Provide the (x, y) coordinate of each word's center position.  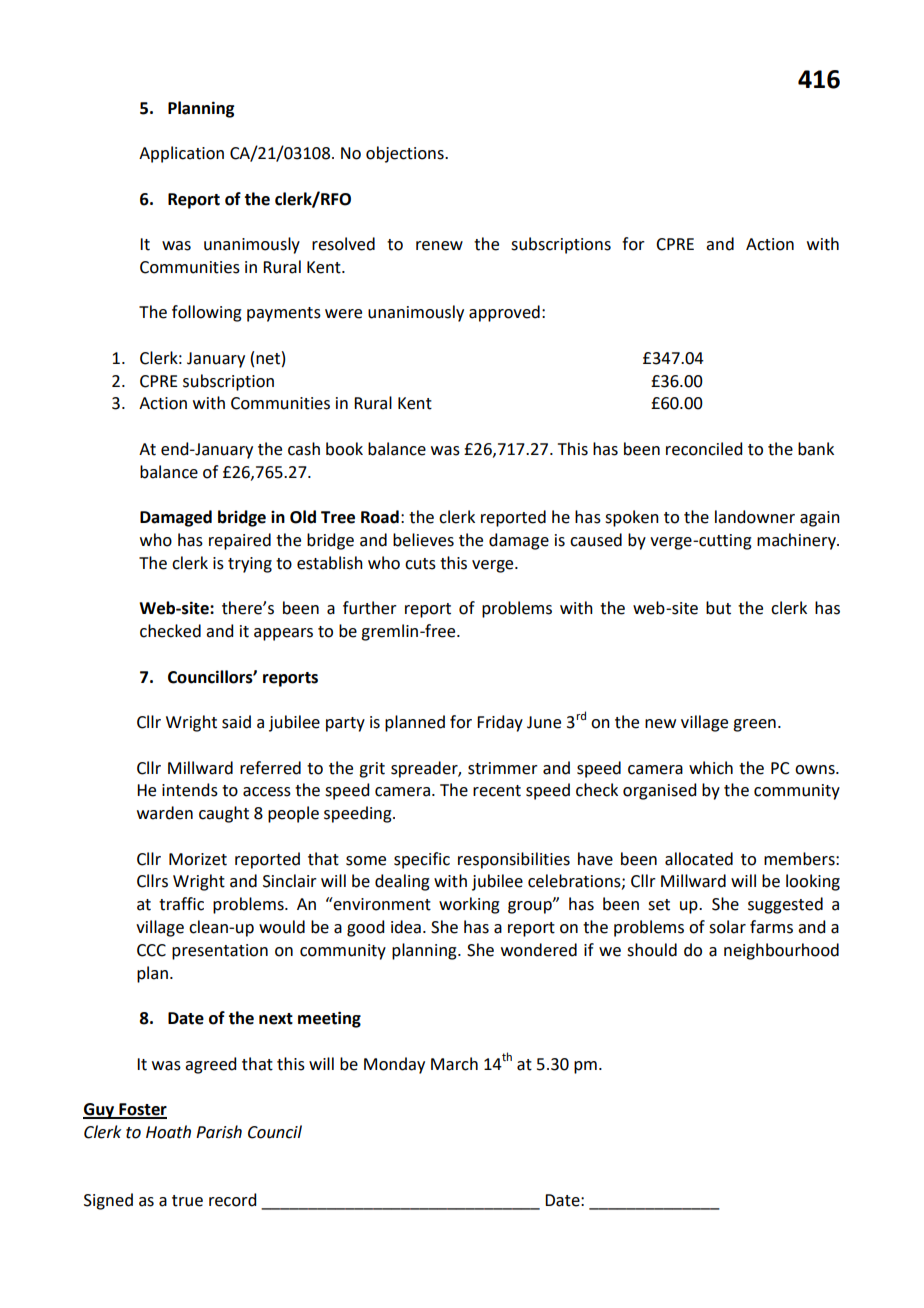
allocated (699, 859)
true (187, 1201)
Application (181, 154)
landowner (755, 517)
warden (165, 813)
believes (423, 540)
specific (422, 860)
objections (406, 154)
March (454, 1064)
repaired (240, 541)
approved (504, 313)
